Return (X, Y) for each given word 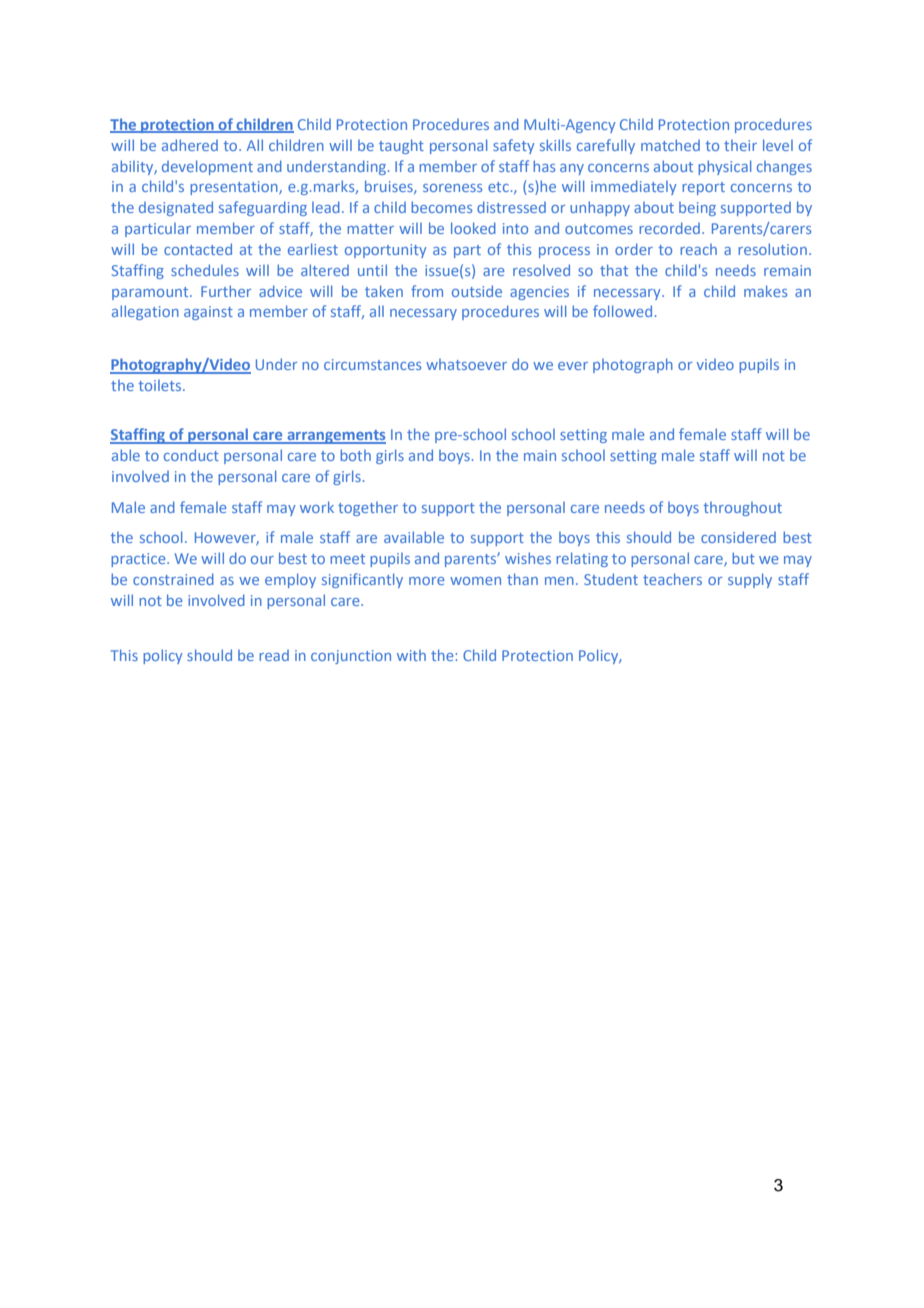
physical (724, 167)
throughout (742, 509)
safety (514, 146)
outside (477, 291)
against (208, 313)
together (368, 509)
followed (622, 311)
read (274, 655)
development (207, 167)
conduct (191, 455)
